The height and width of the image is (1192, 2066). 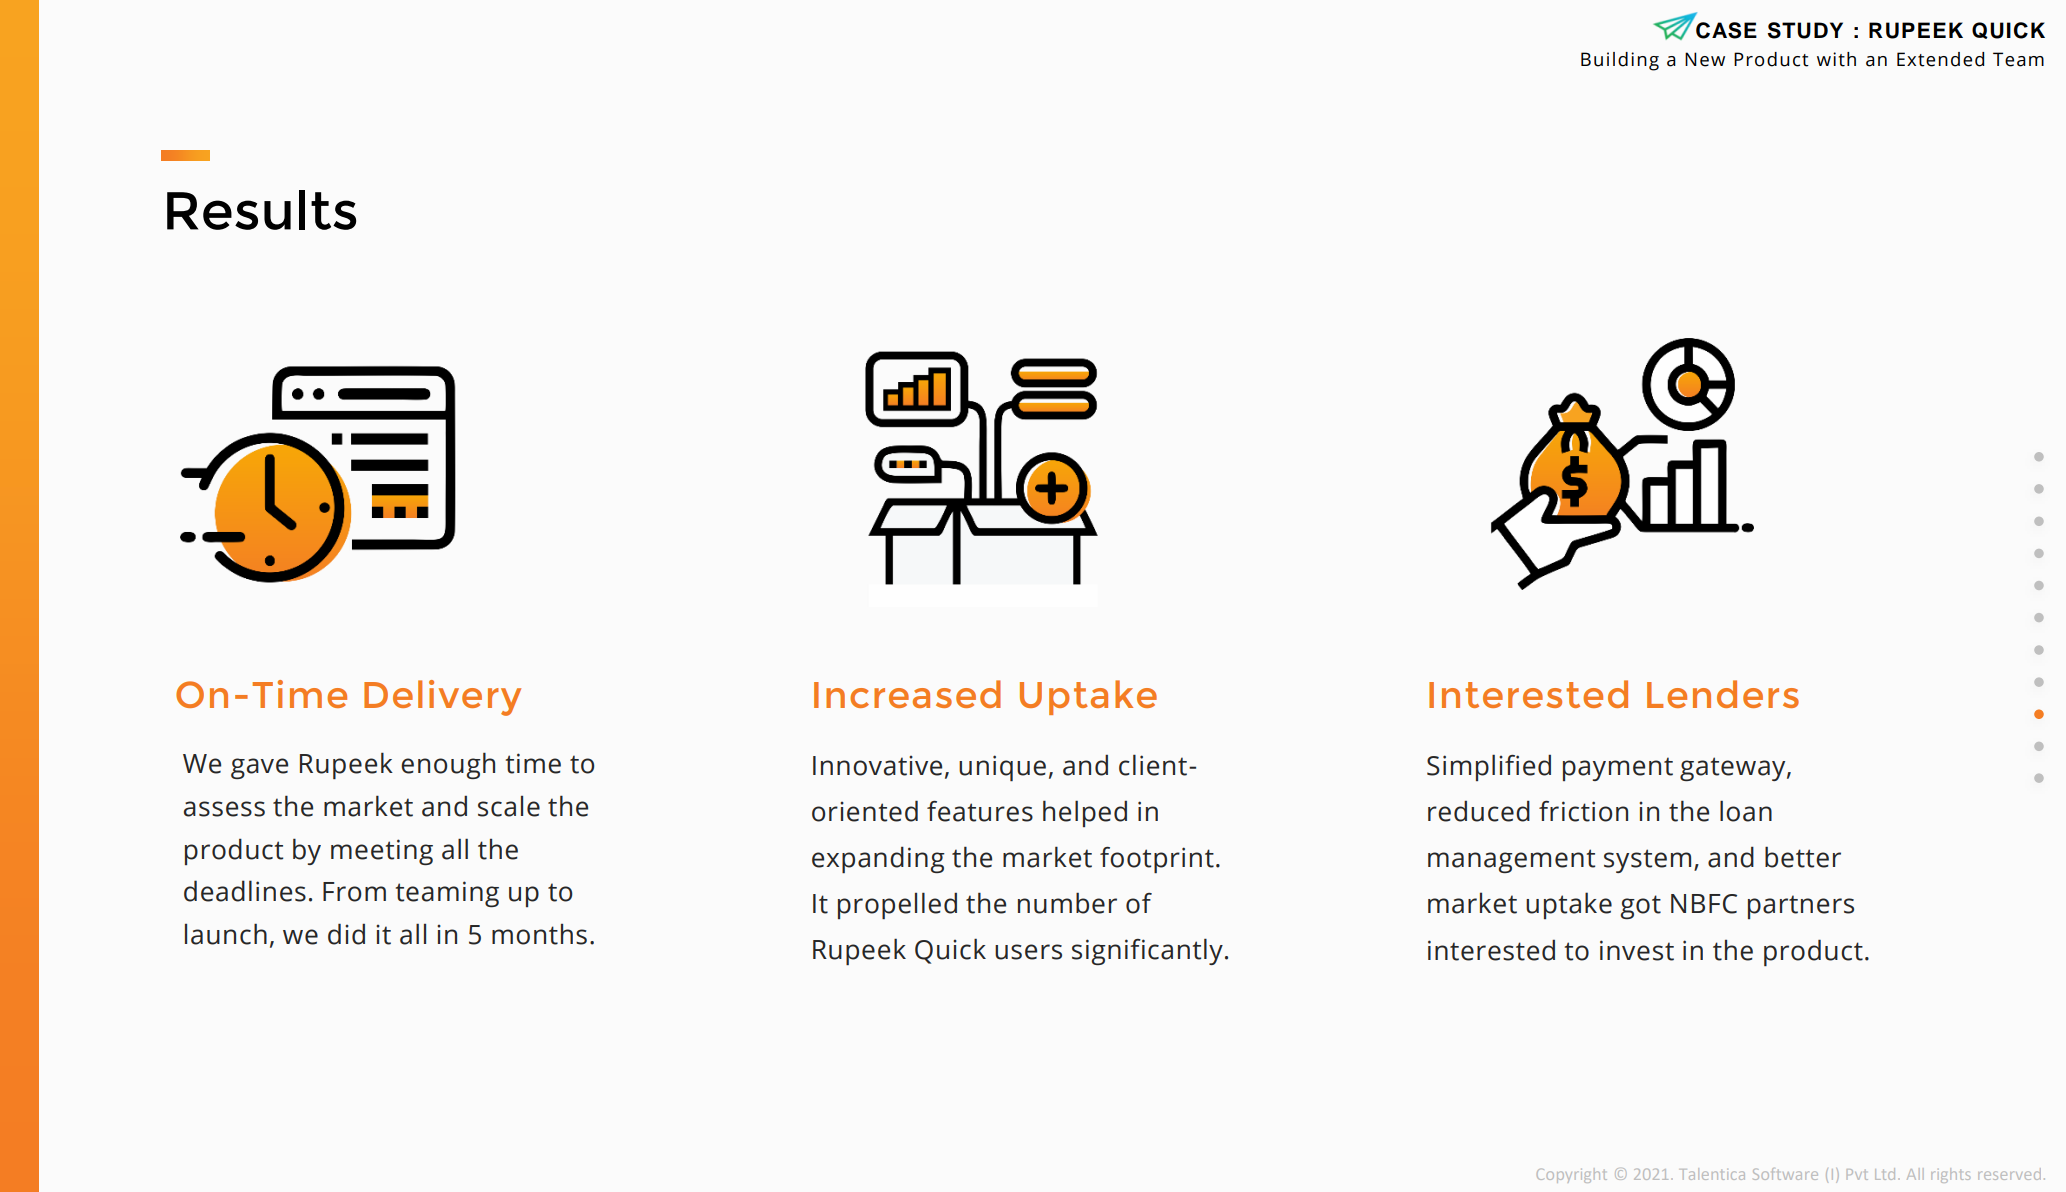 I want to click on Software, so click(x=1785, y=1174).
